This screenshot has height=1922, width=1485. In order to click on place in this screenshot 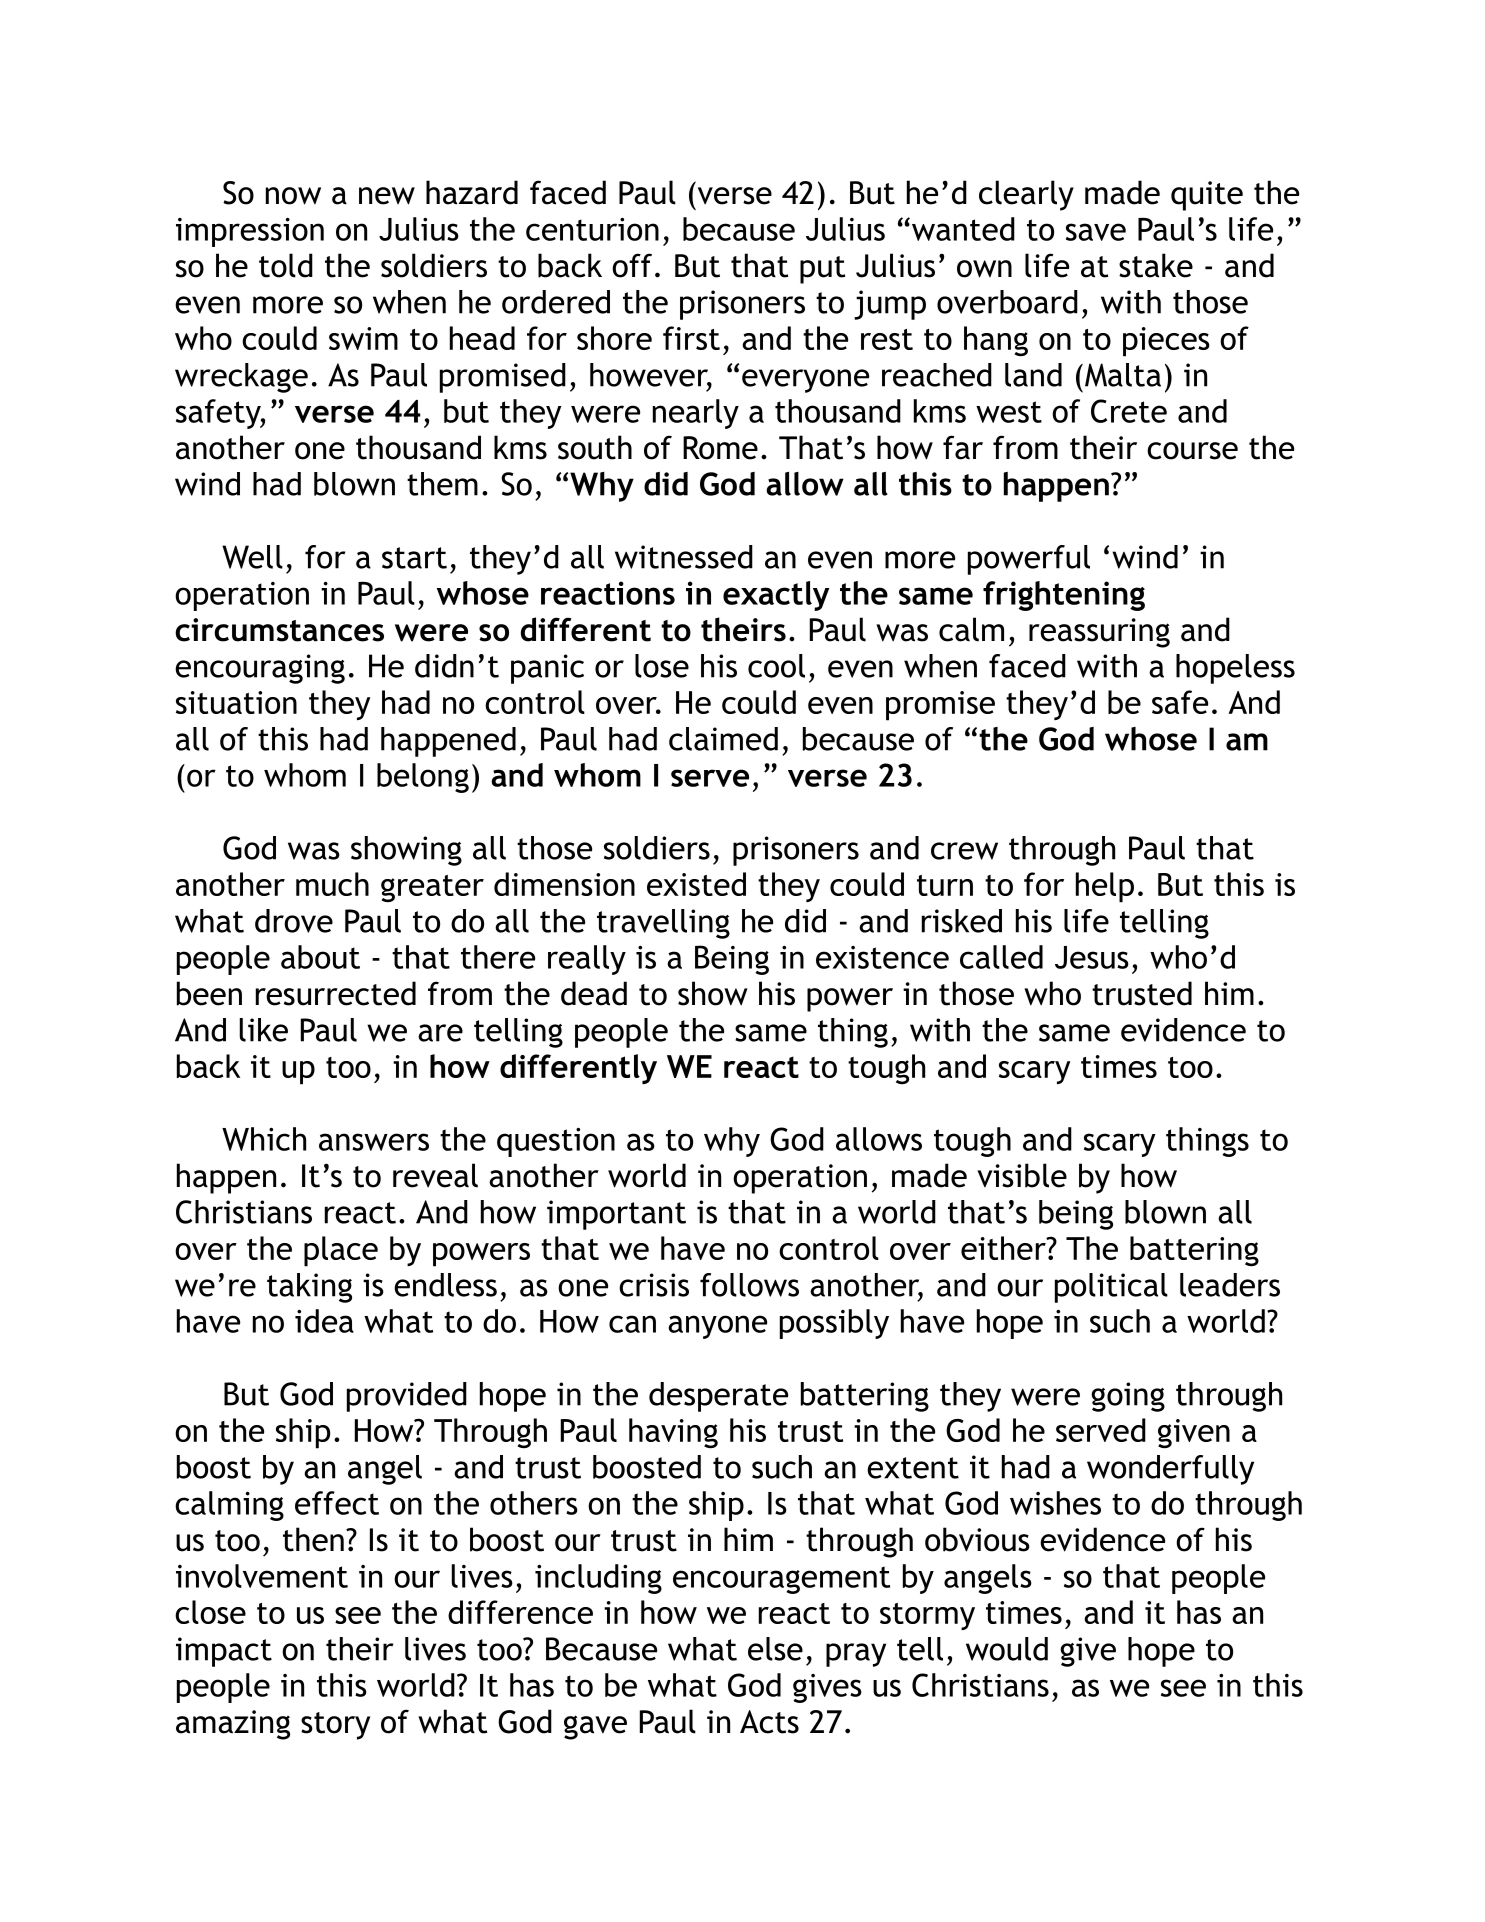, I will do `click(341, 1251)`.
